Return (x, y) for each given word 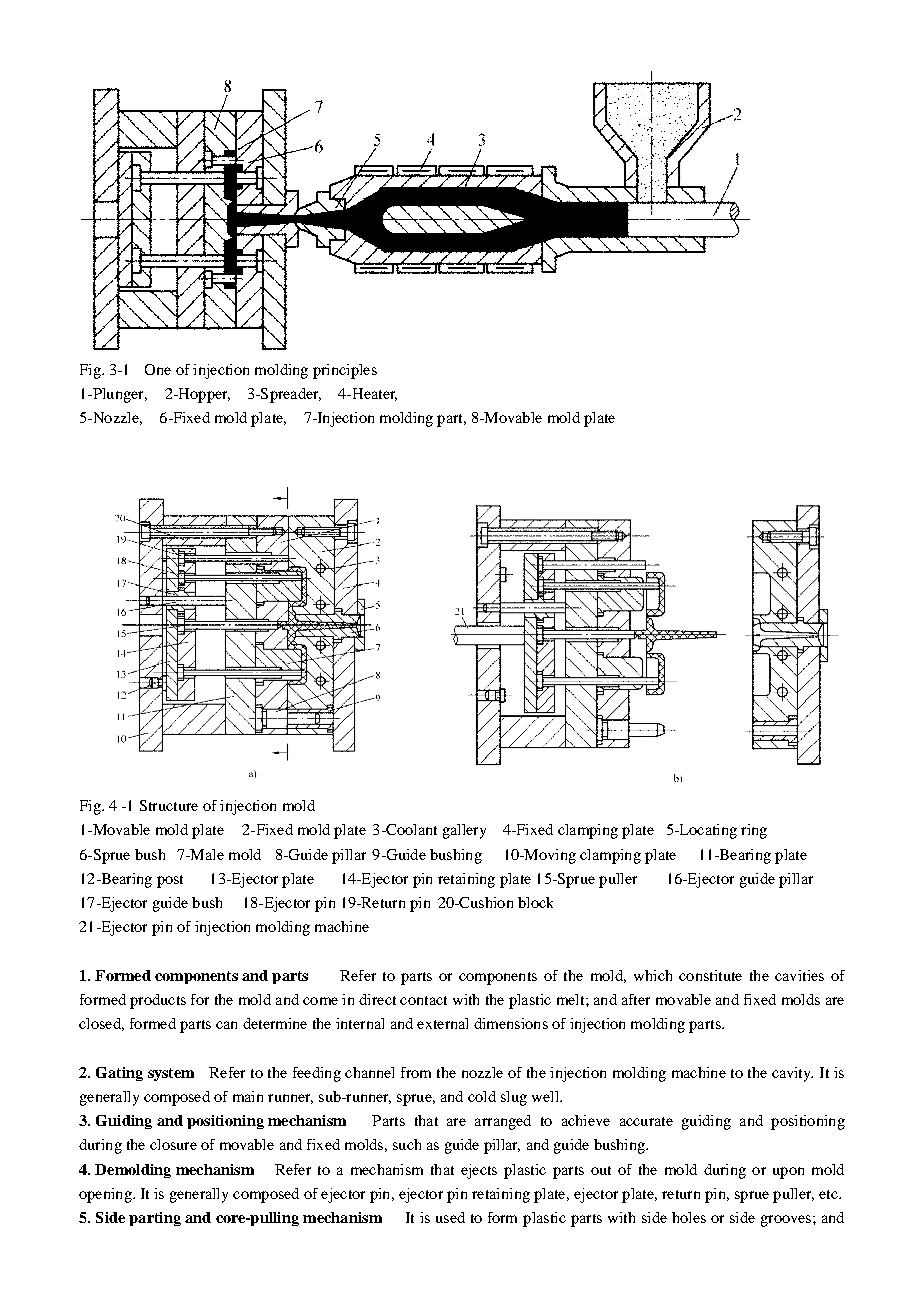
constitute (710, 975)
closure (173, 1144)
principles (345, 371)
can (226, 1025)
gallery (464, 831)
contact (423, 1000)
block (535, 902)
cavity (792, 1074)
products (158, 1001)
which (653, 975)
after (636, 999)
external (442, 1023)
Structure (169, 805)
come (320, 1001)
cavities (799, 975)
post (170, 881)
